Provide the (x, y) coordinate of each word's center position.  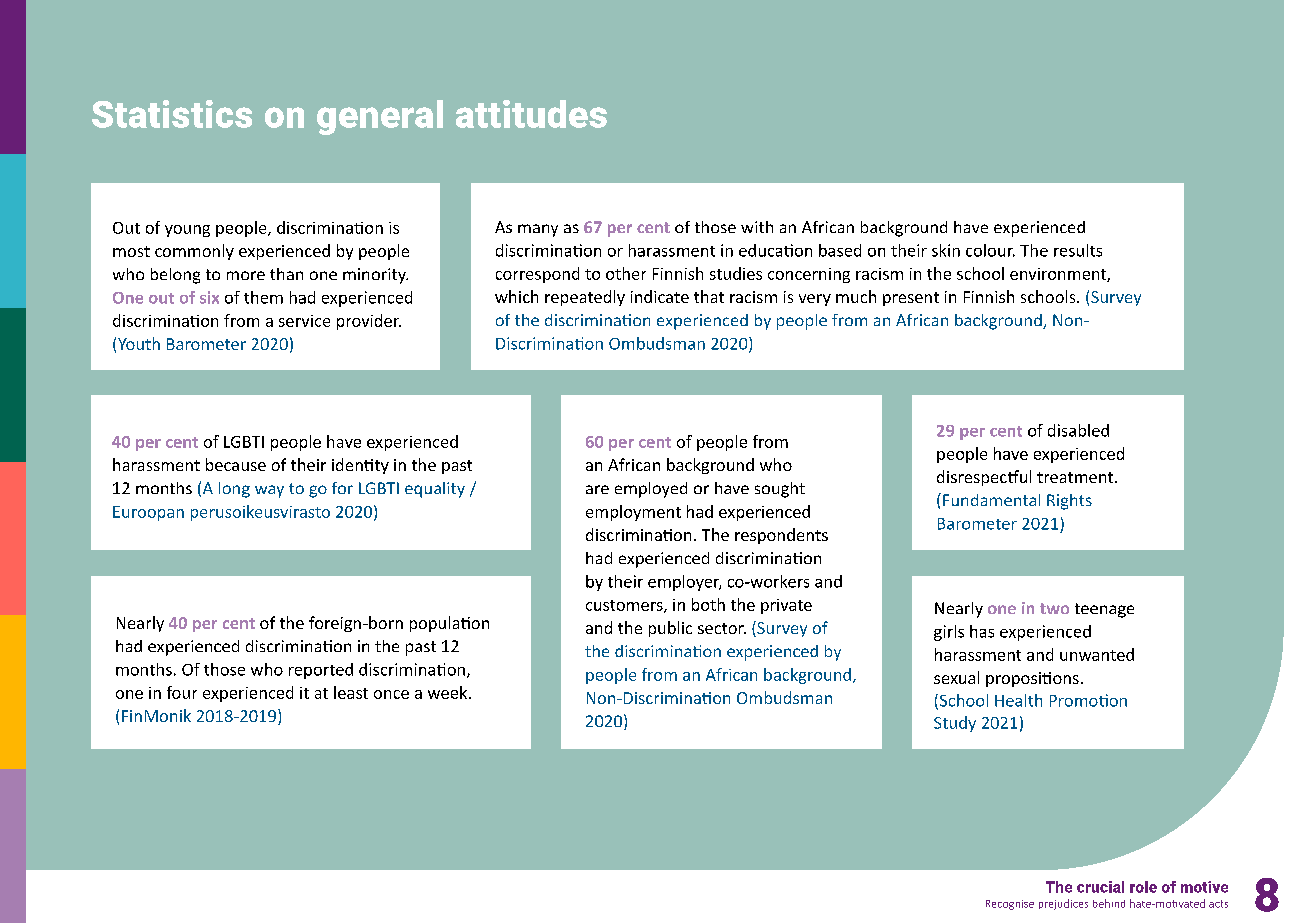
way (269, 491)
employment (633, 513)
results (1078, 250)
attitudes (531, 114)
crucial (1100, 887)
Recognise (1010, 905)
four (182, 692)
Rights (1069, 502)
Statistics (172, 114)
